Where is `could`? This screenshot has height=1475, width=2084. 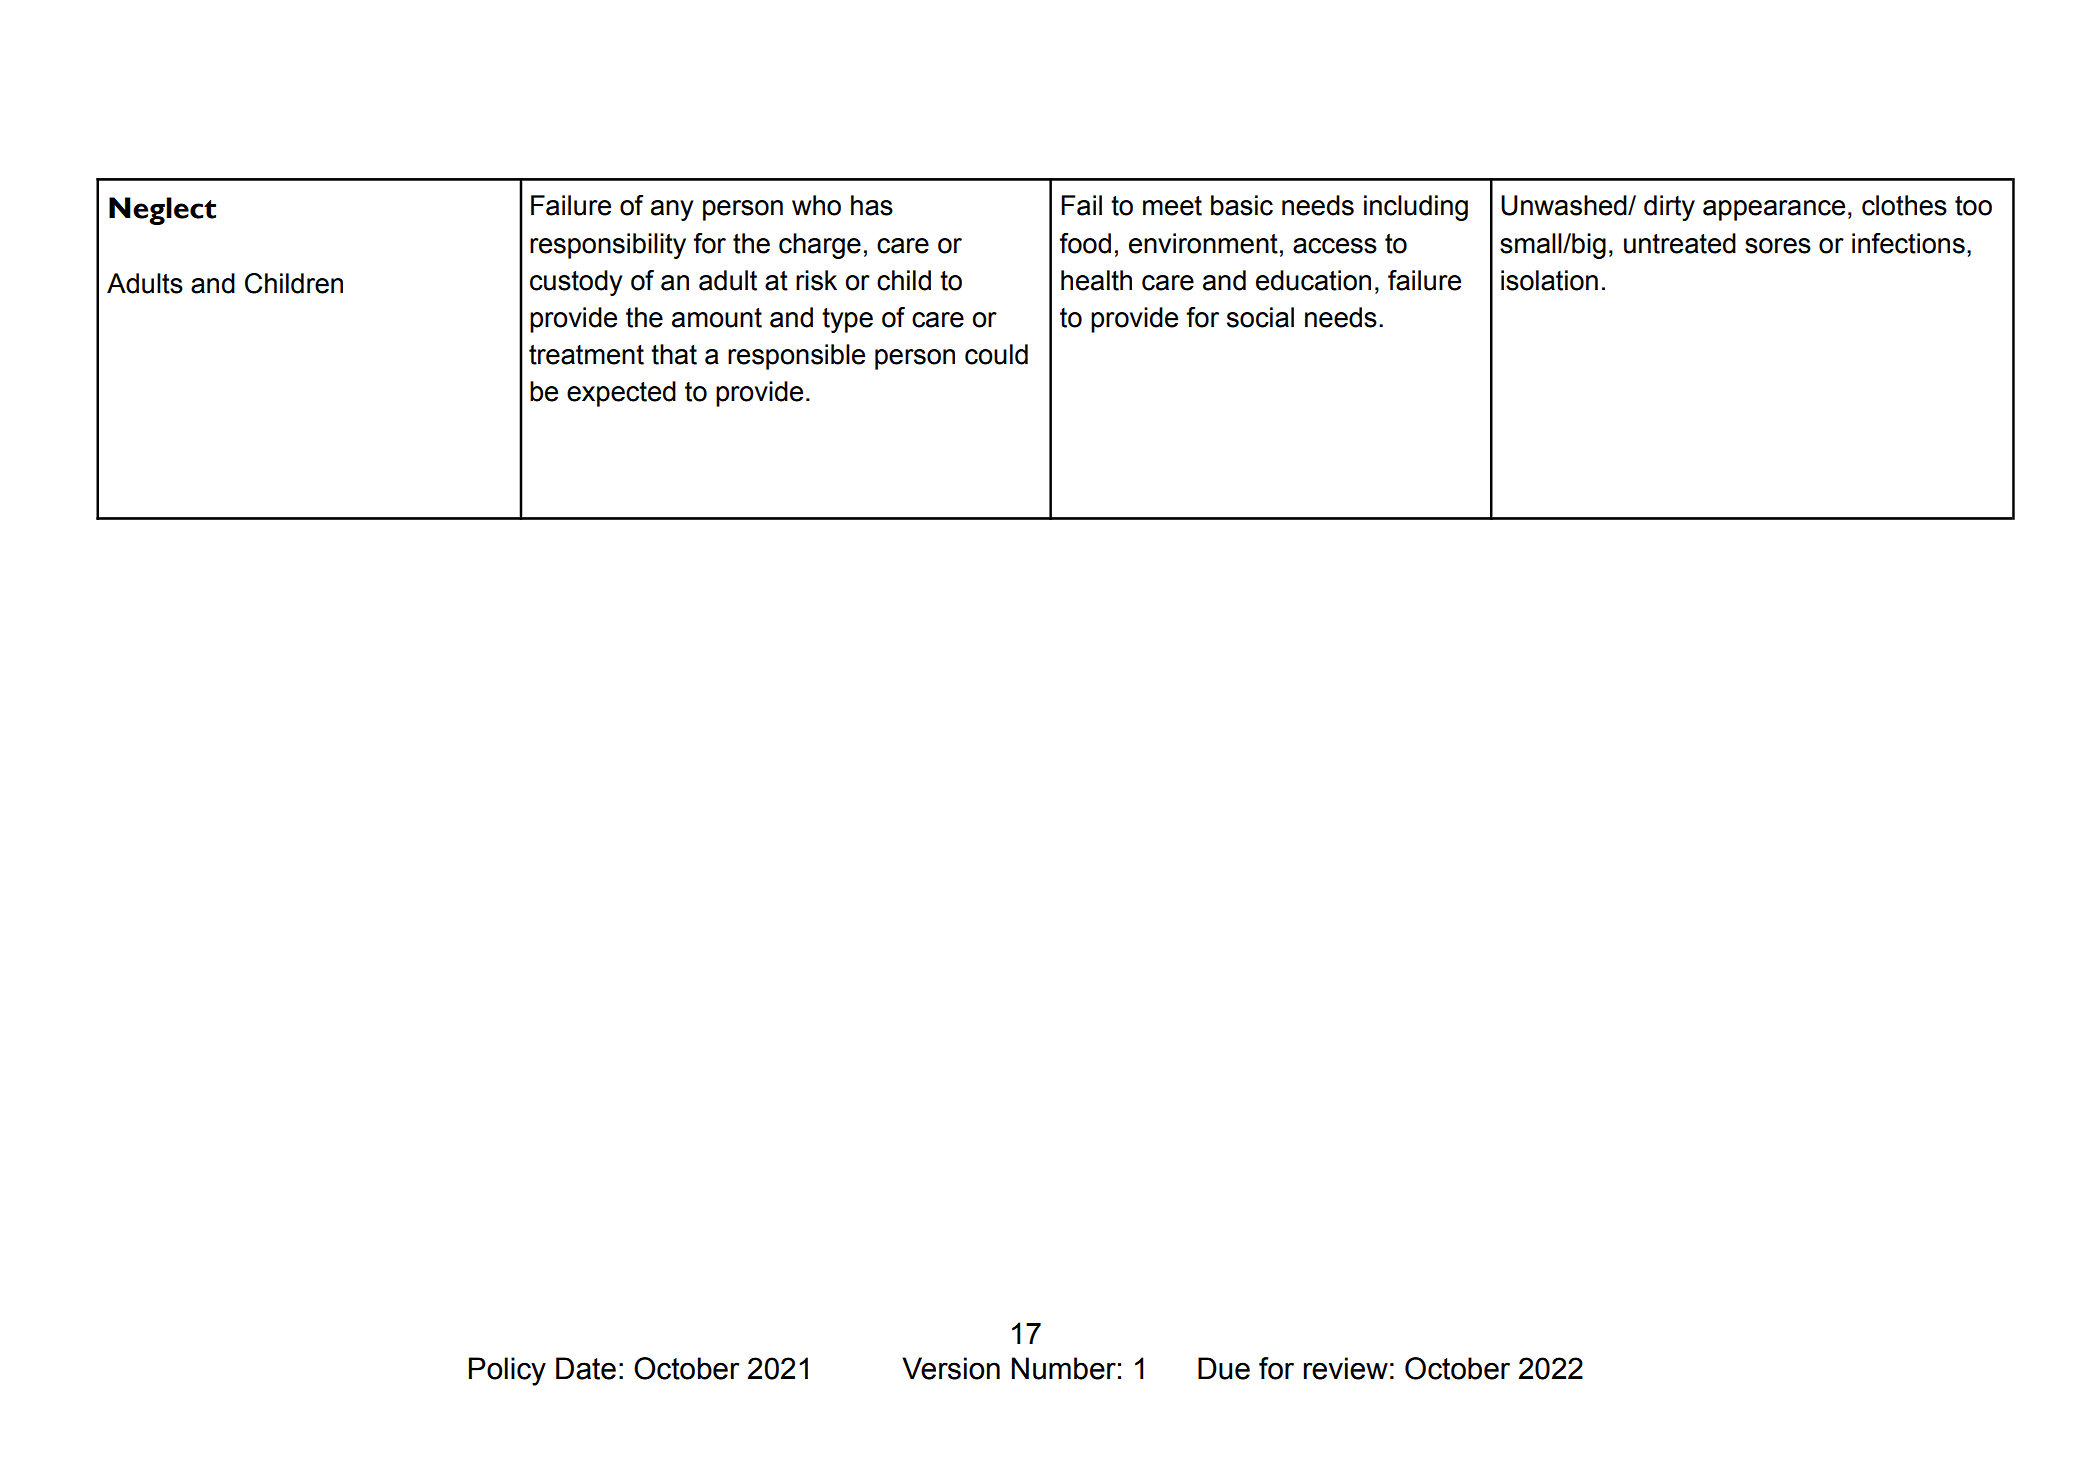
could is located at coordinates (996, 354).
